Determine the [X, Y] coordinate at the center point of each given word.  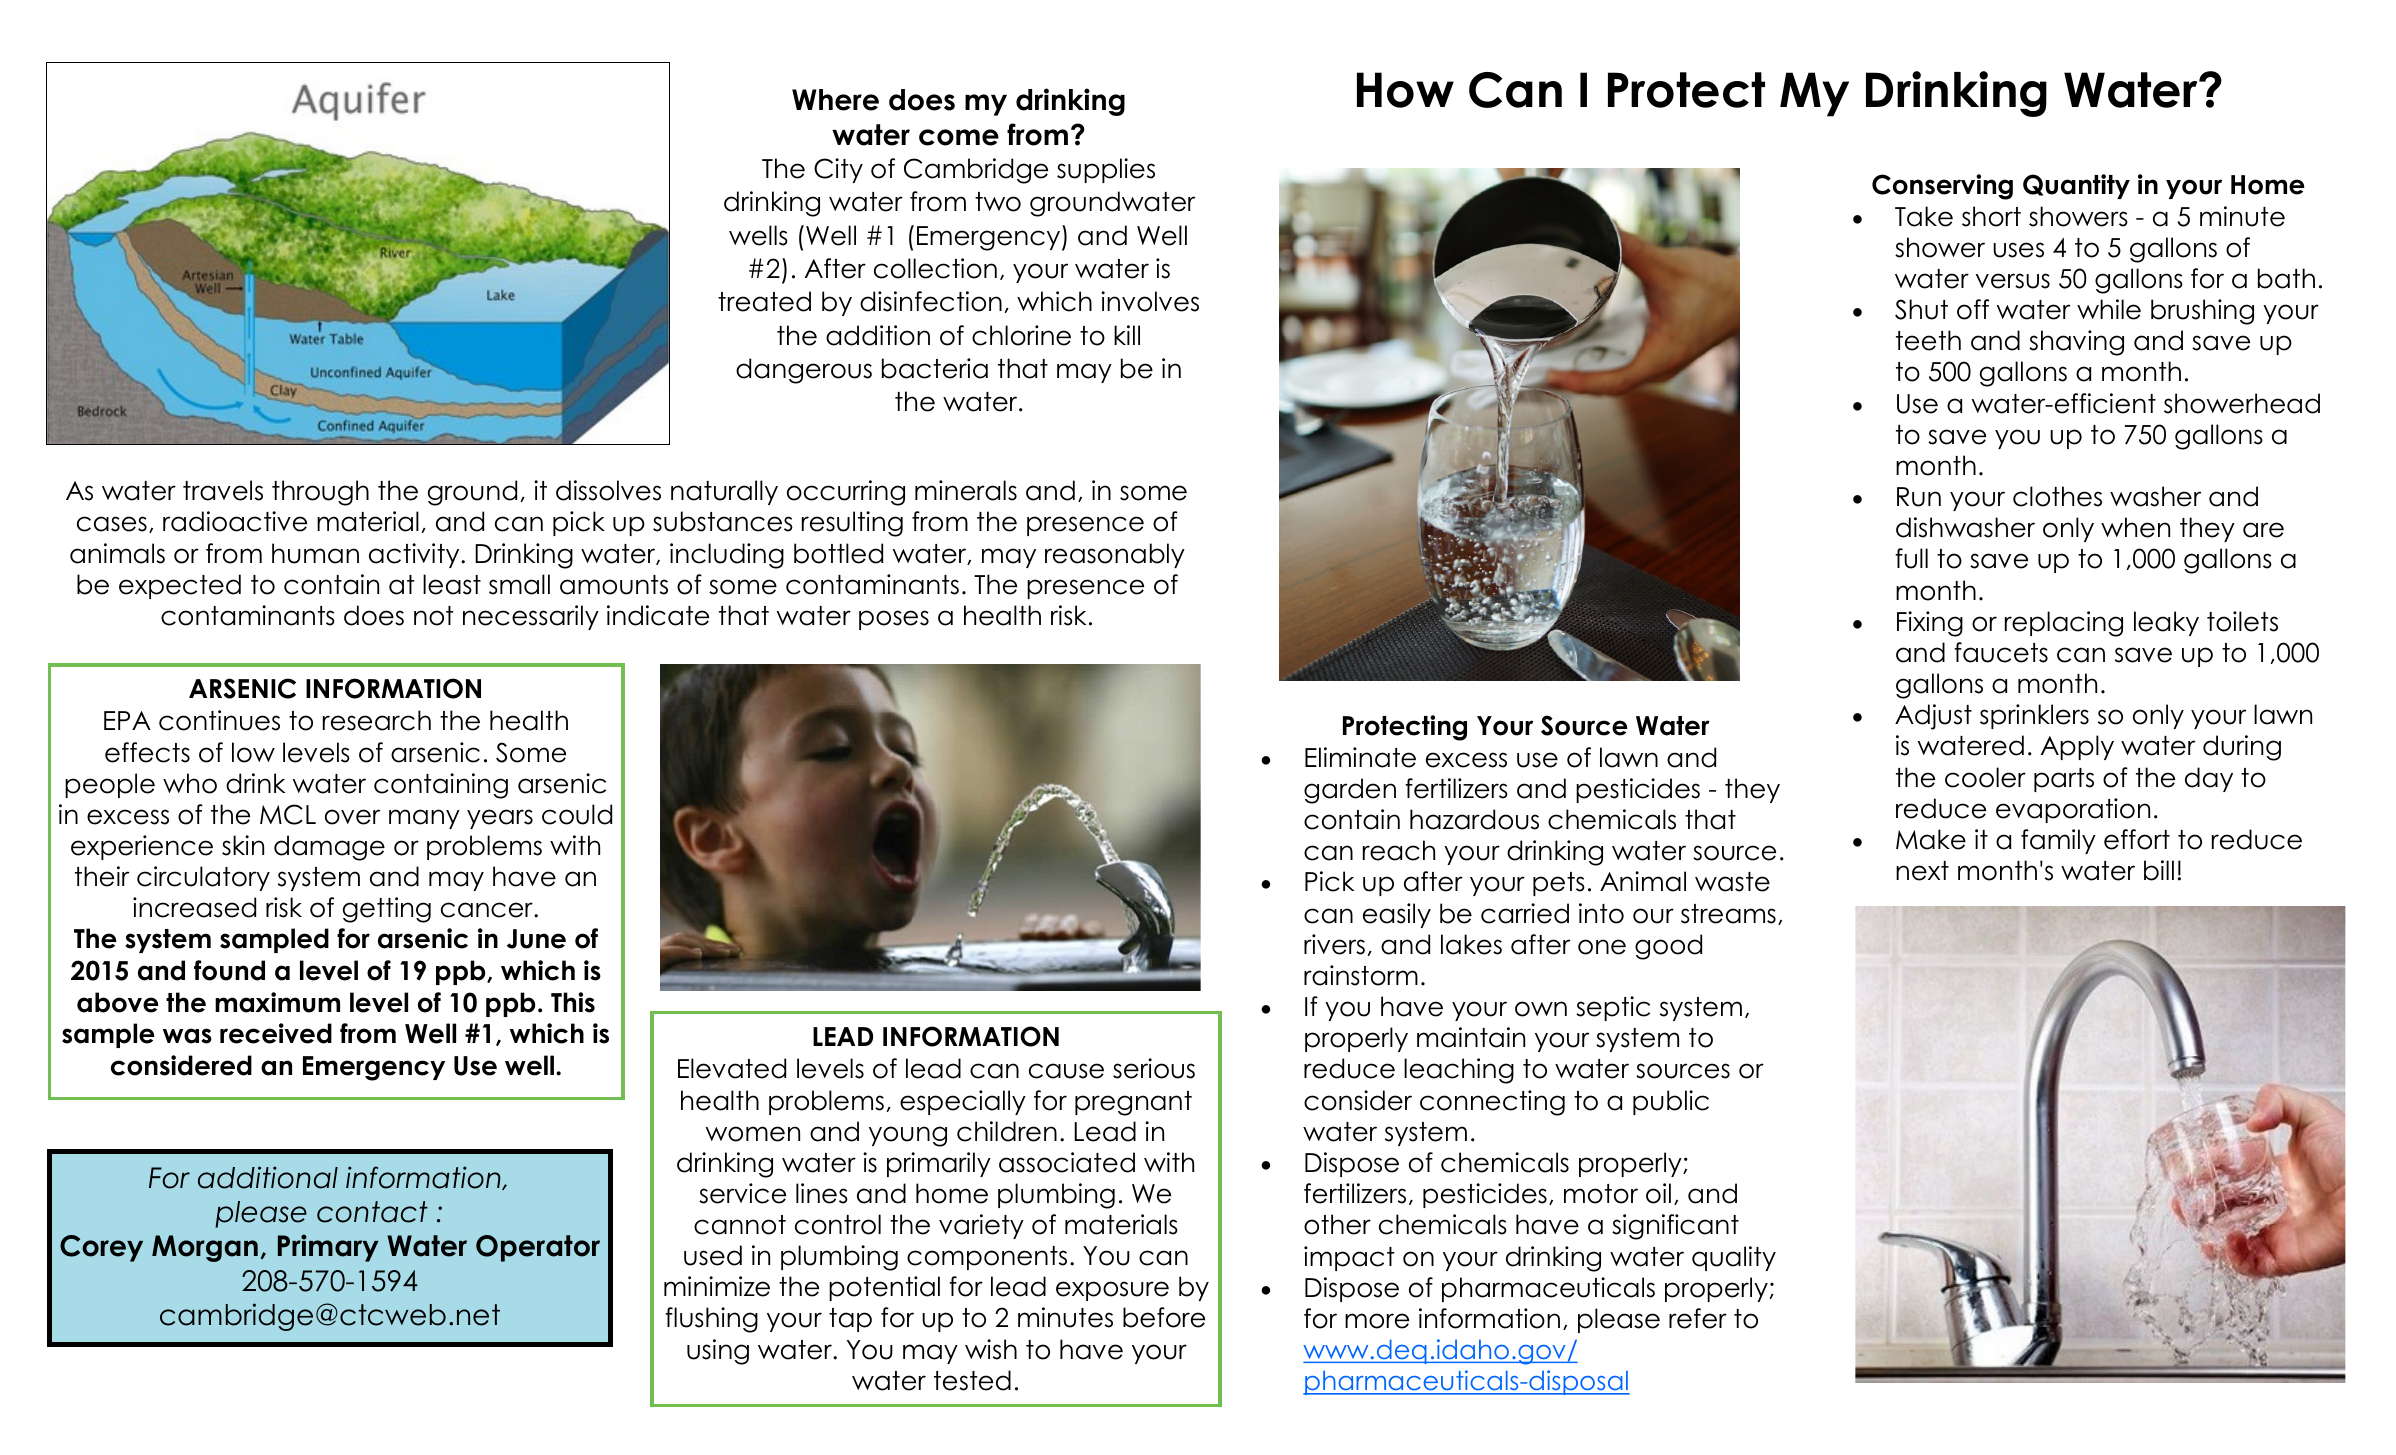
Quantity [2076, 186]
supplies [1106, 170]
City [838, 170]
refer [1698, 1318]
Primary [328, 1248]
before [1164, 1317]
